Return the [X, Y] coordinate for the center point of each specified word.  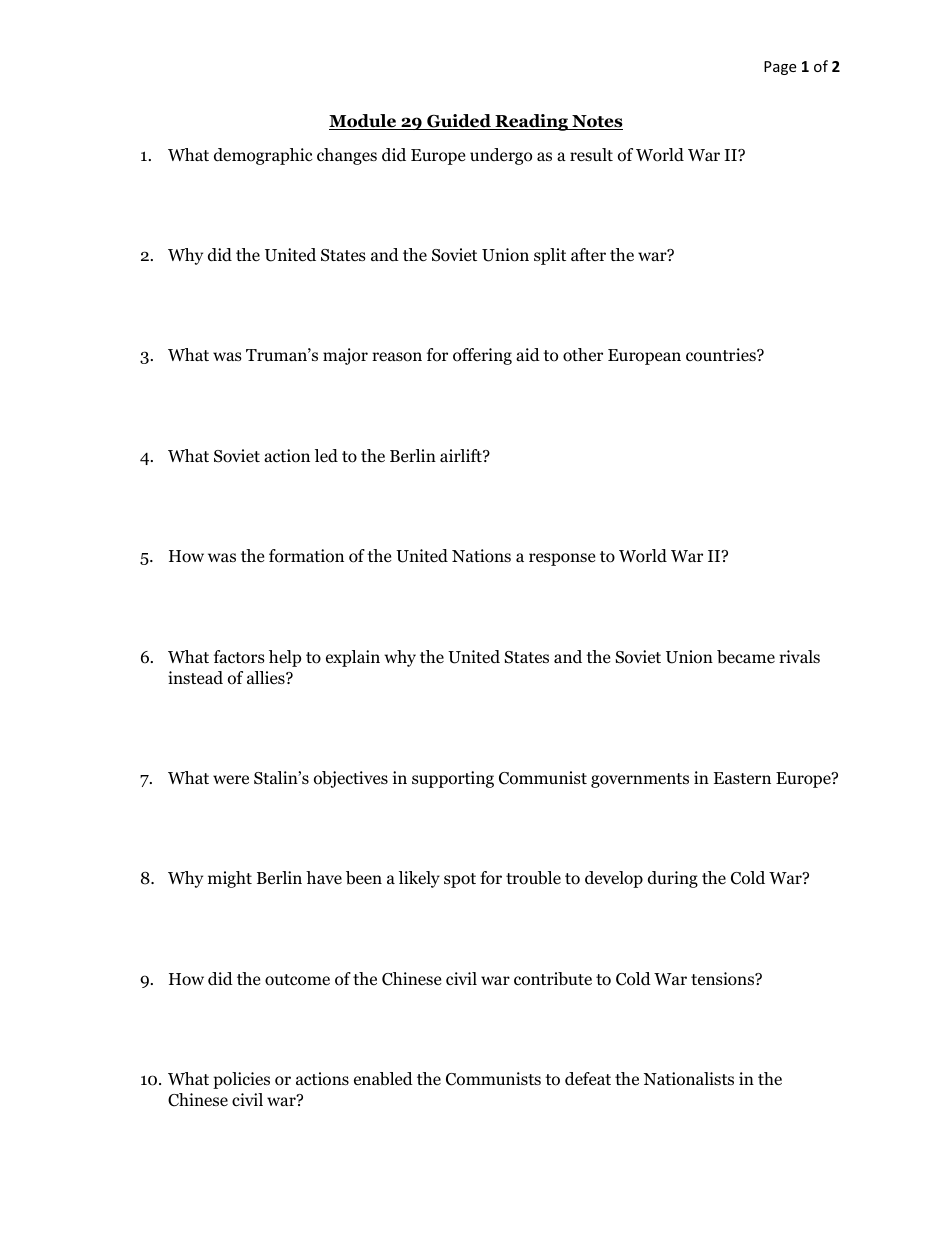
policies [241, 1080]
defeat [588, 1078]
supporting [453, 779]
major [345, 356]
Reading [531, 122]
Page [780, 68]
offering [482, 356]
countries [722, 355]
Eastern [742, 778]
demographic [263, 156]
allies [267, 677]
